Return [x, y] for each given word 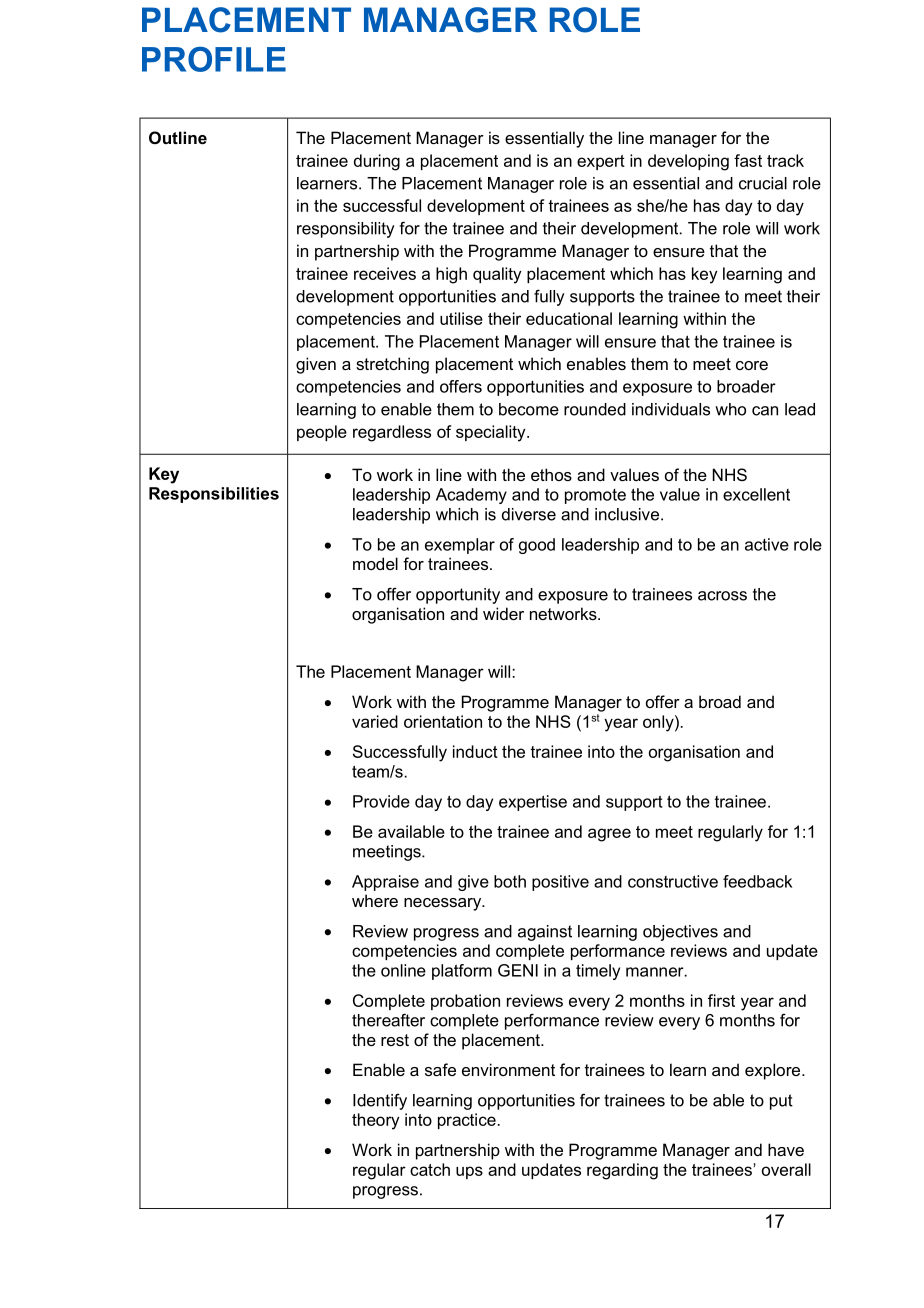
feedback [757, 881]
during [377, 162]
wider [503, 613]
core [752, 365]
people [322, 433]
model [375, 563]
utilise [461, 318]
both [510, 881]
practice [467, 1121]
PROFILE [214, 59]
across [722, 596]
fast [748, 160]
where [375, 900]
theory [375, 1121]
